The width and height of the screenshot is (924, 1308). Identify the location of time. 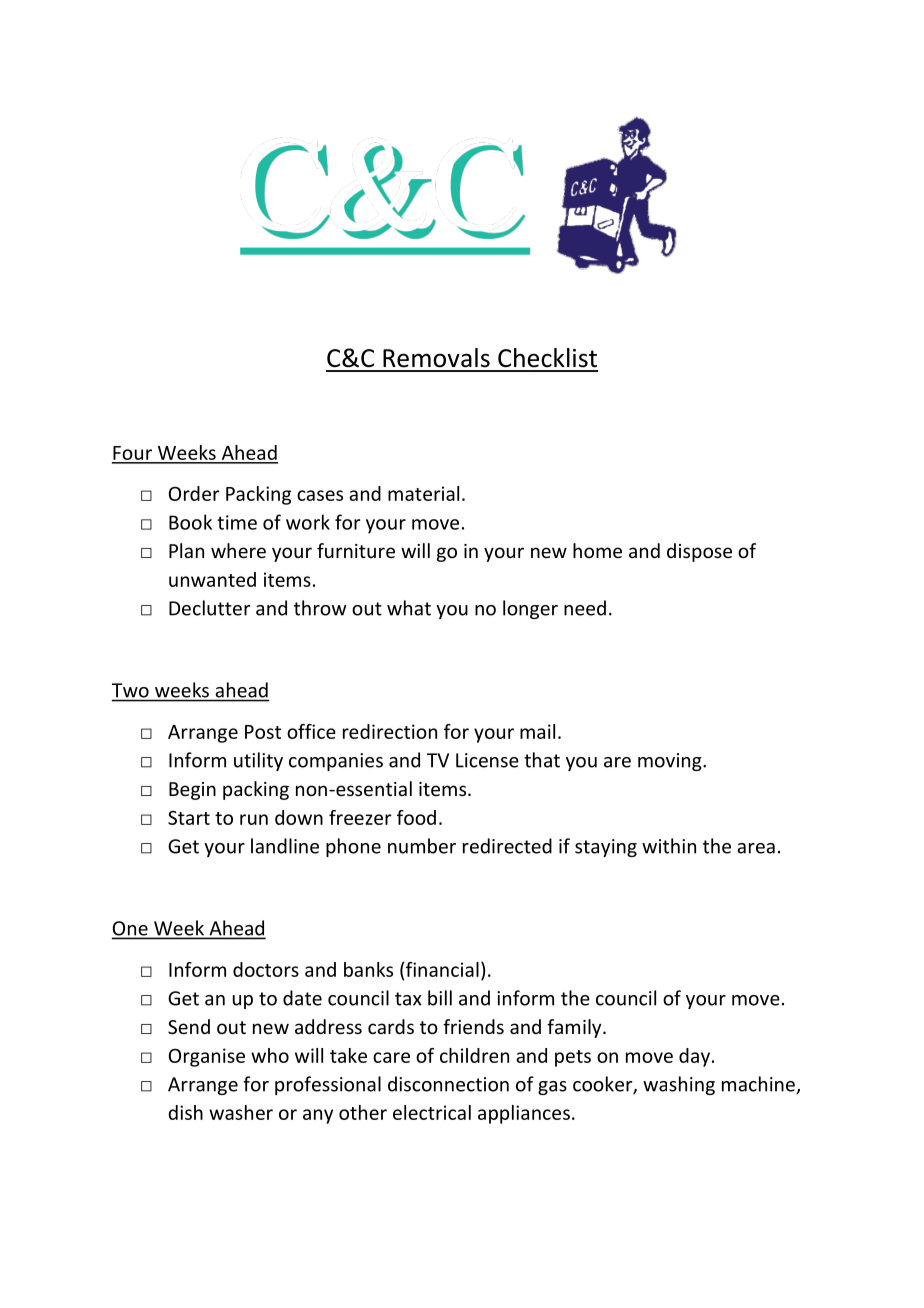
(237, 522).
